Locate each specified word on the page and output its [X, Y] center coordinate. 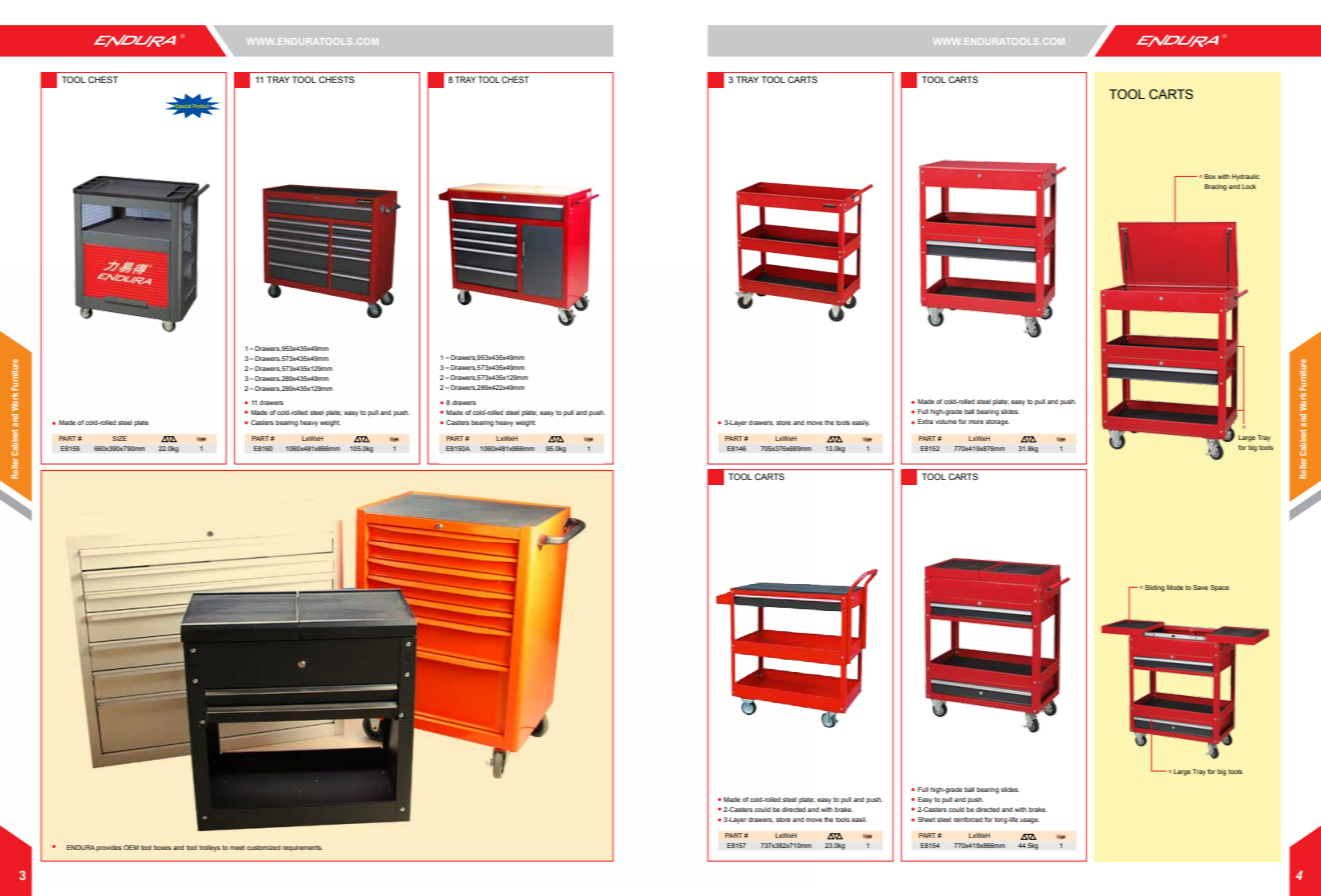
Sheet [926, 819]
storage [998, 422]
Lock [1249, 186]
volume [946, 421]
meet [237, 847]
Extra [925, 421]
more [976, 422]
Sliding [1155, 588]
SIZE [119, 438]
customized [264, 847]
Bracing [1215, 187]
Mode [1175, 587]
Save [1200, 587]
